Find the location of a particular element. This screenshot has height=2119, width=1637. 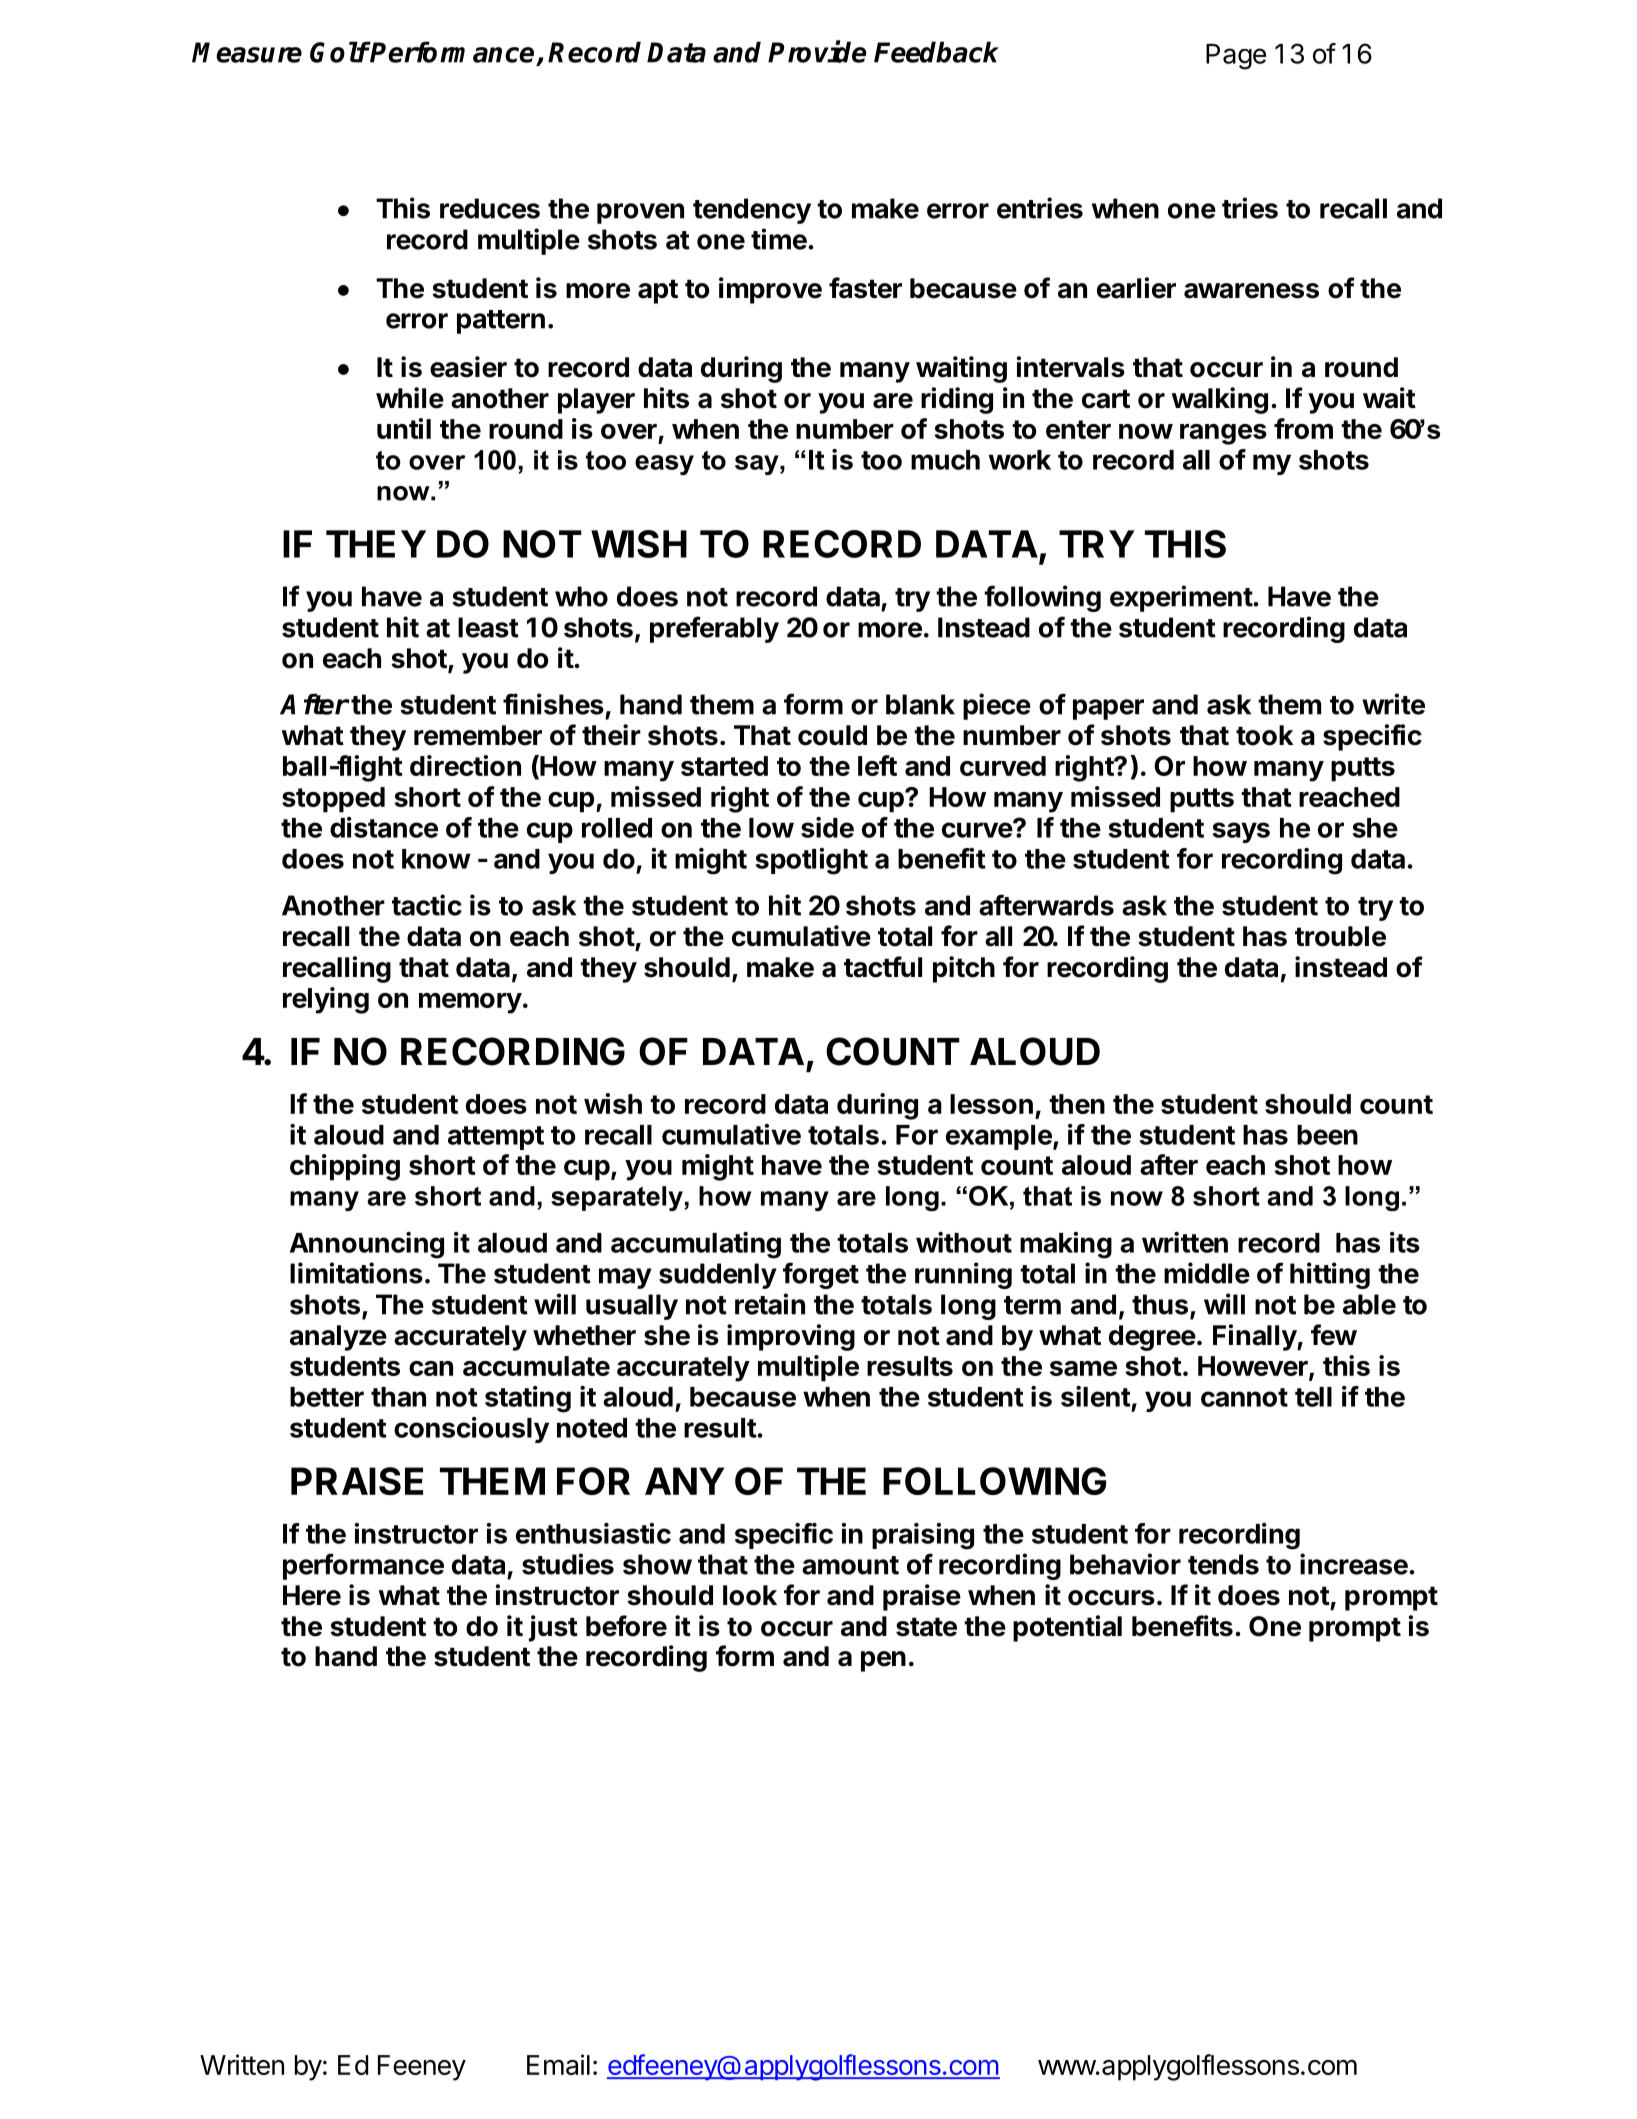

reduces is located at coordinates (490, 208).
